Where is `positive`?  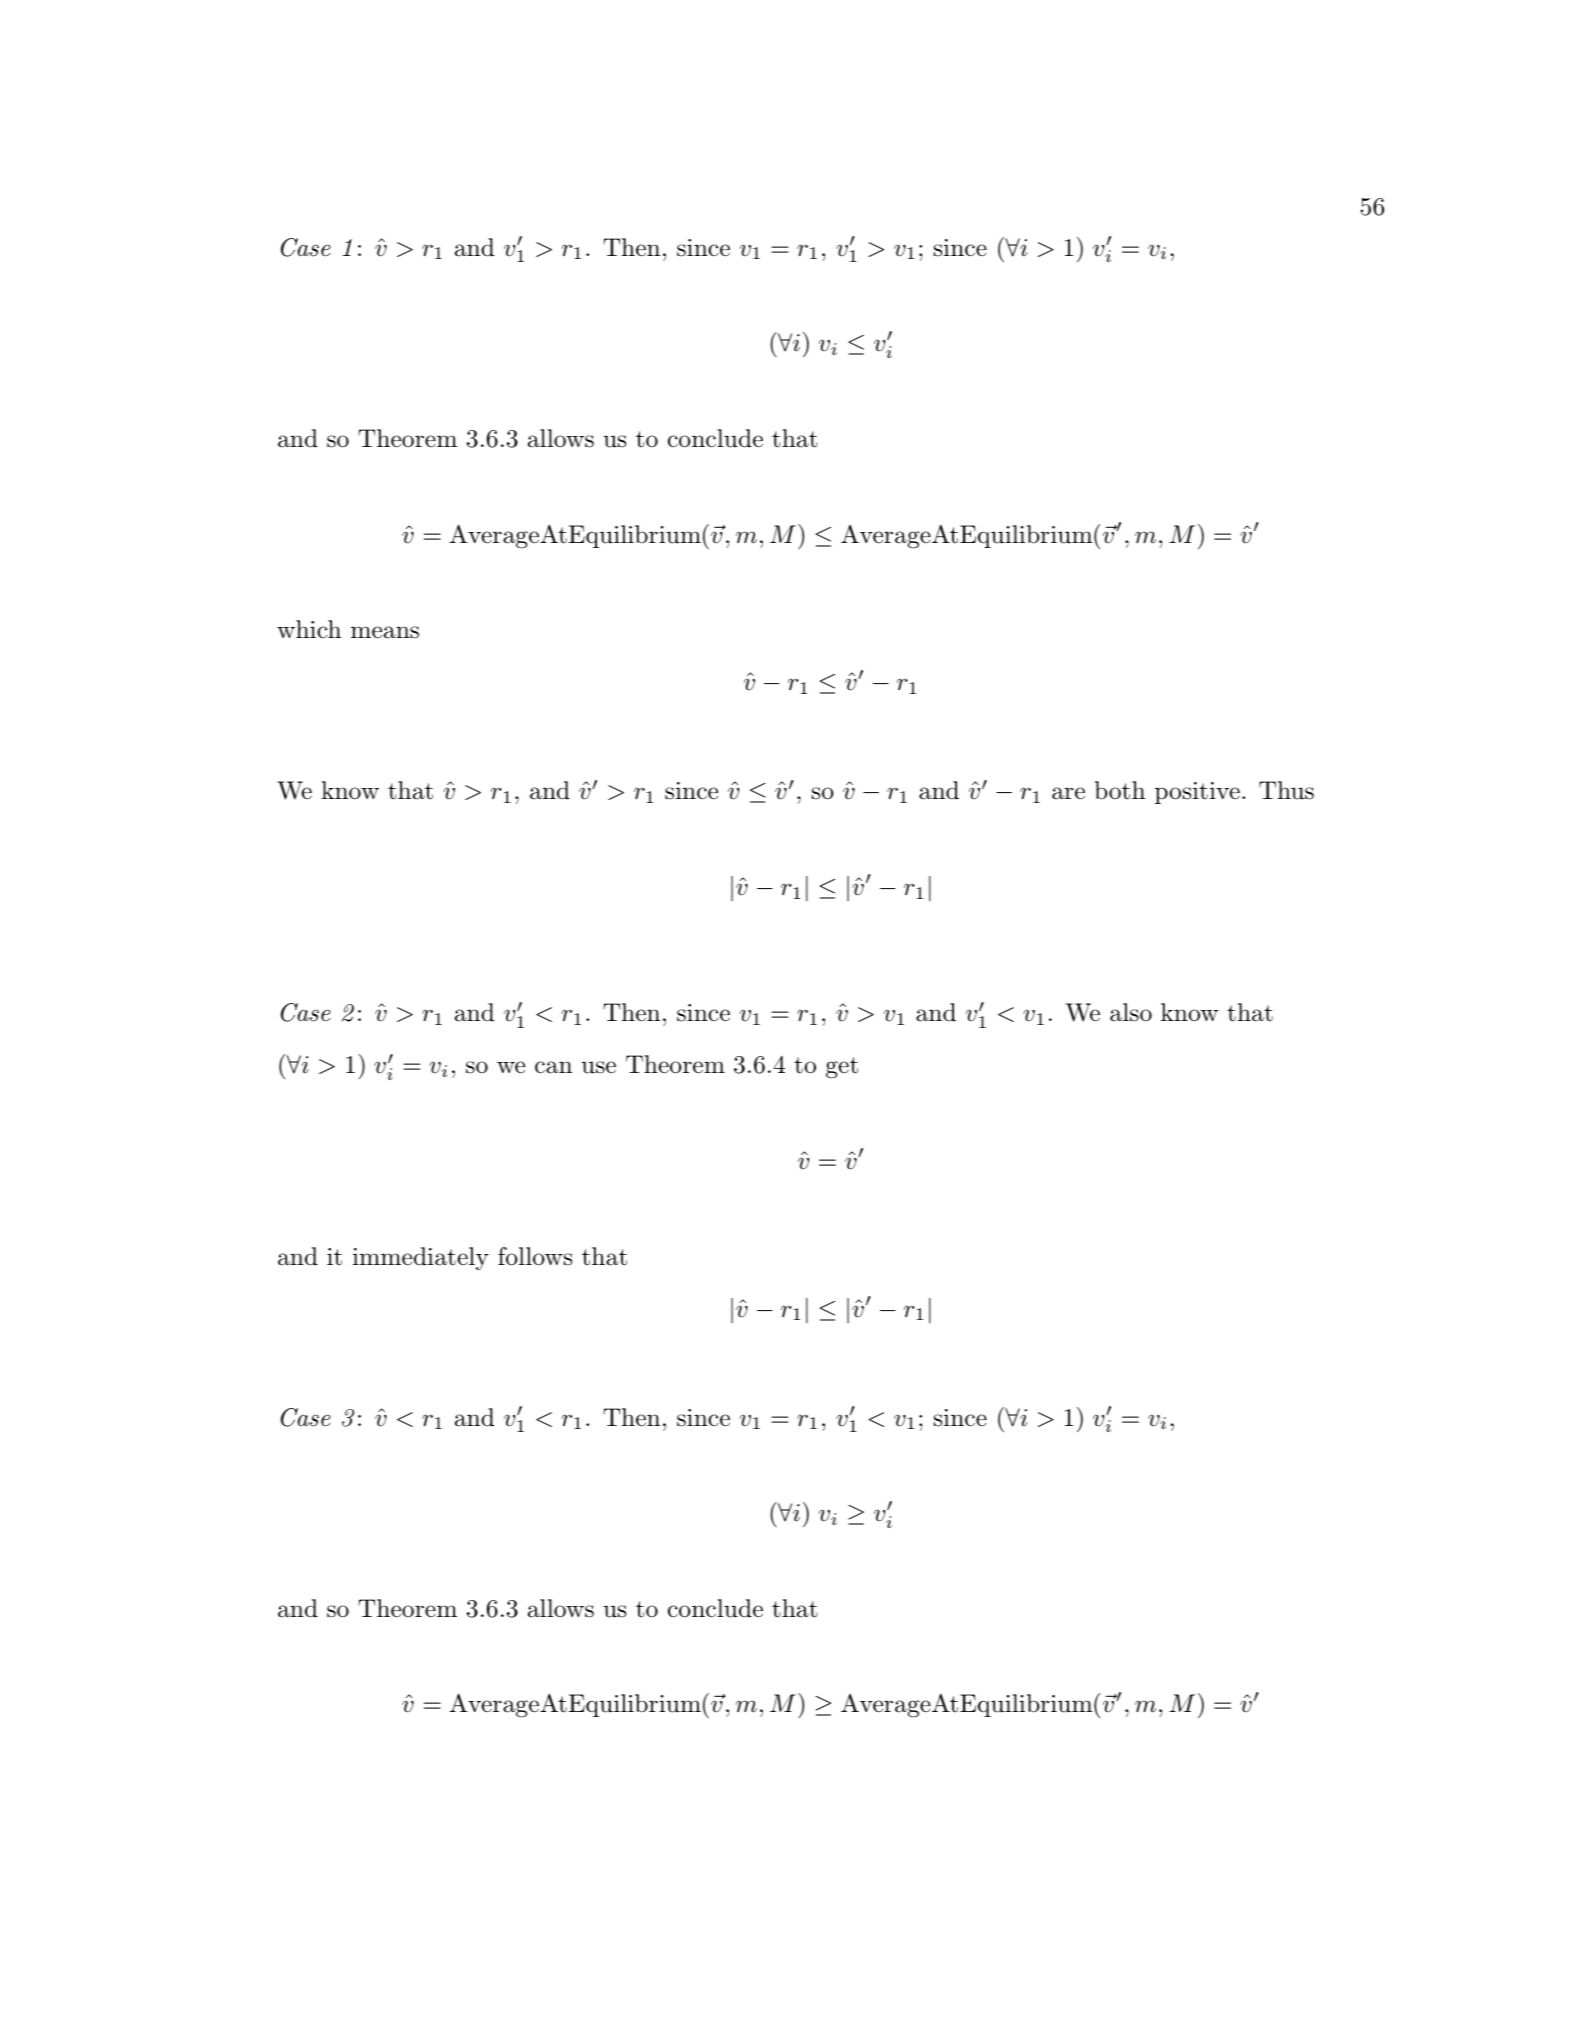
positive is located at coordinates (1197, 793).
